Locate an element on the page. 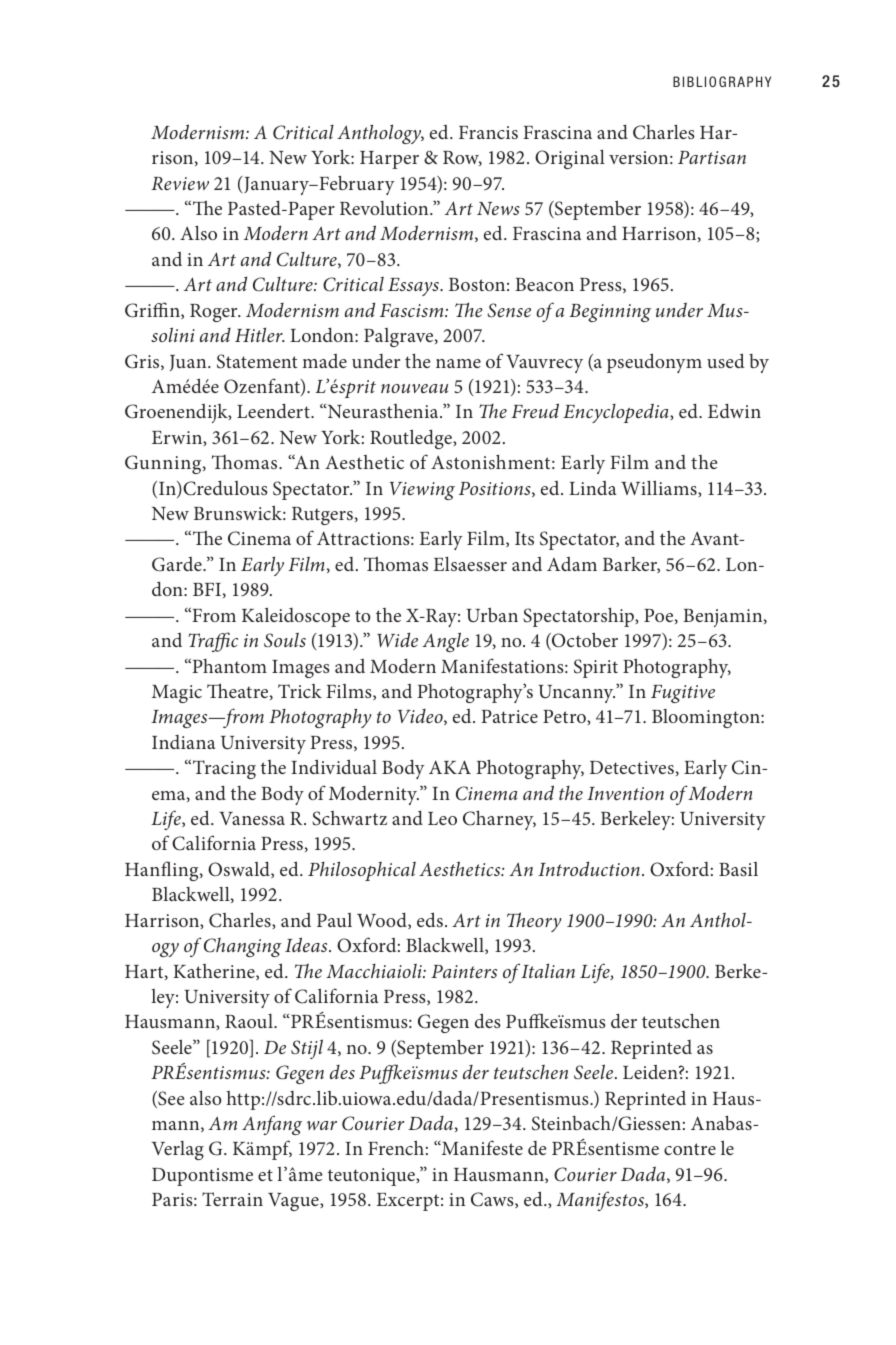 Image resolution: width=896 pixels, height=1345 pixels. Angle is located at coordinates (445, 642).
